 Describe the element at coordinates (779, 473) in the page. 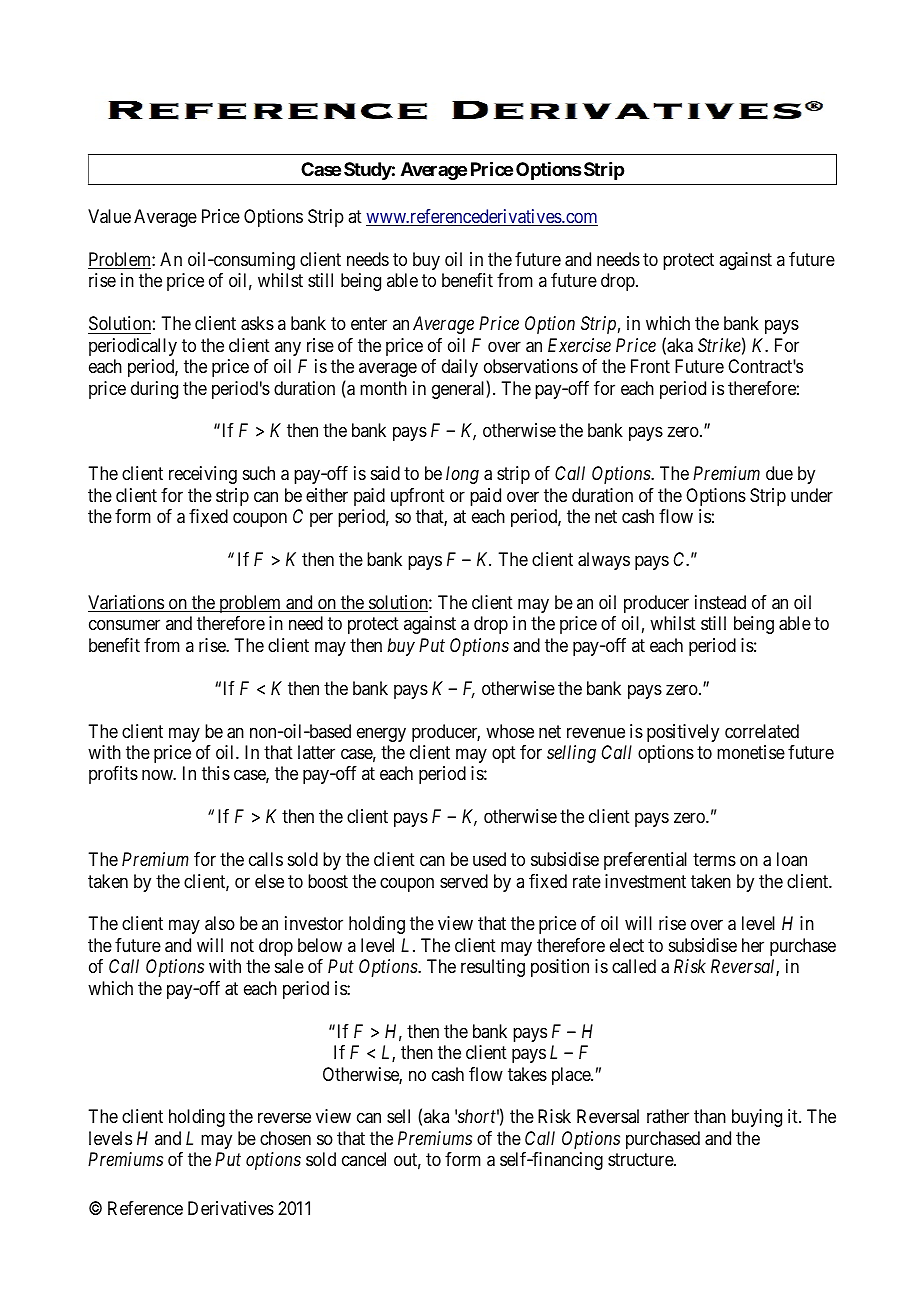

I see `due` at that location.
